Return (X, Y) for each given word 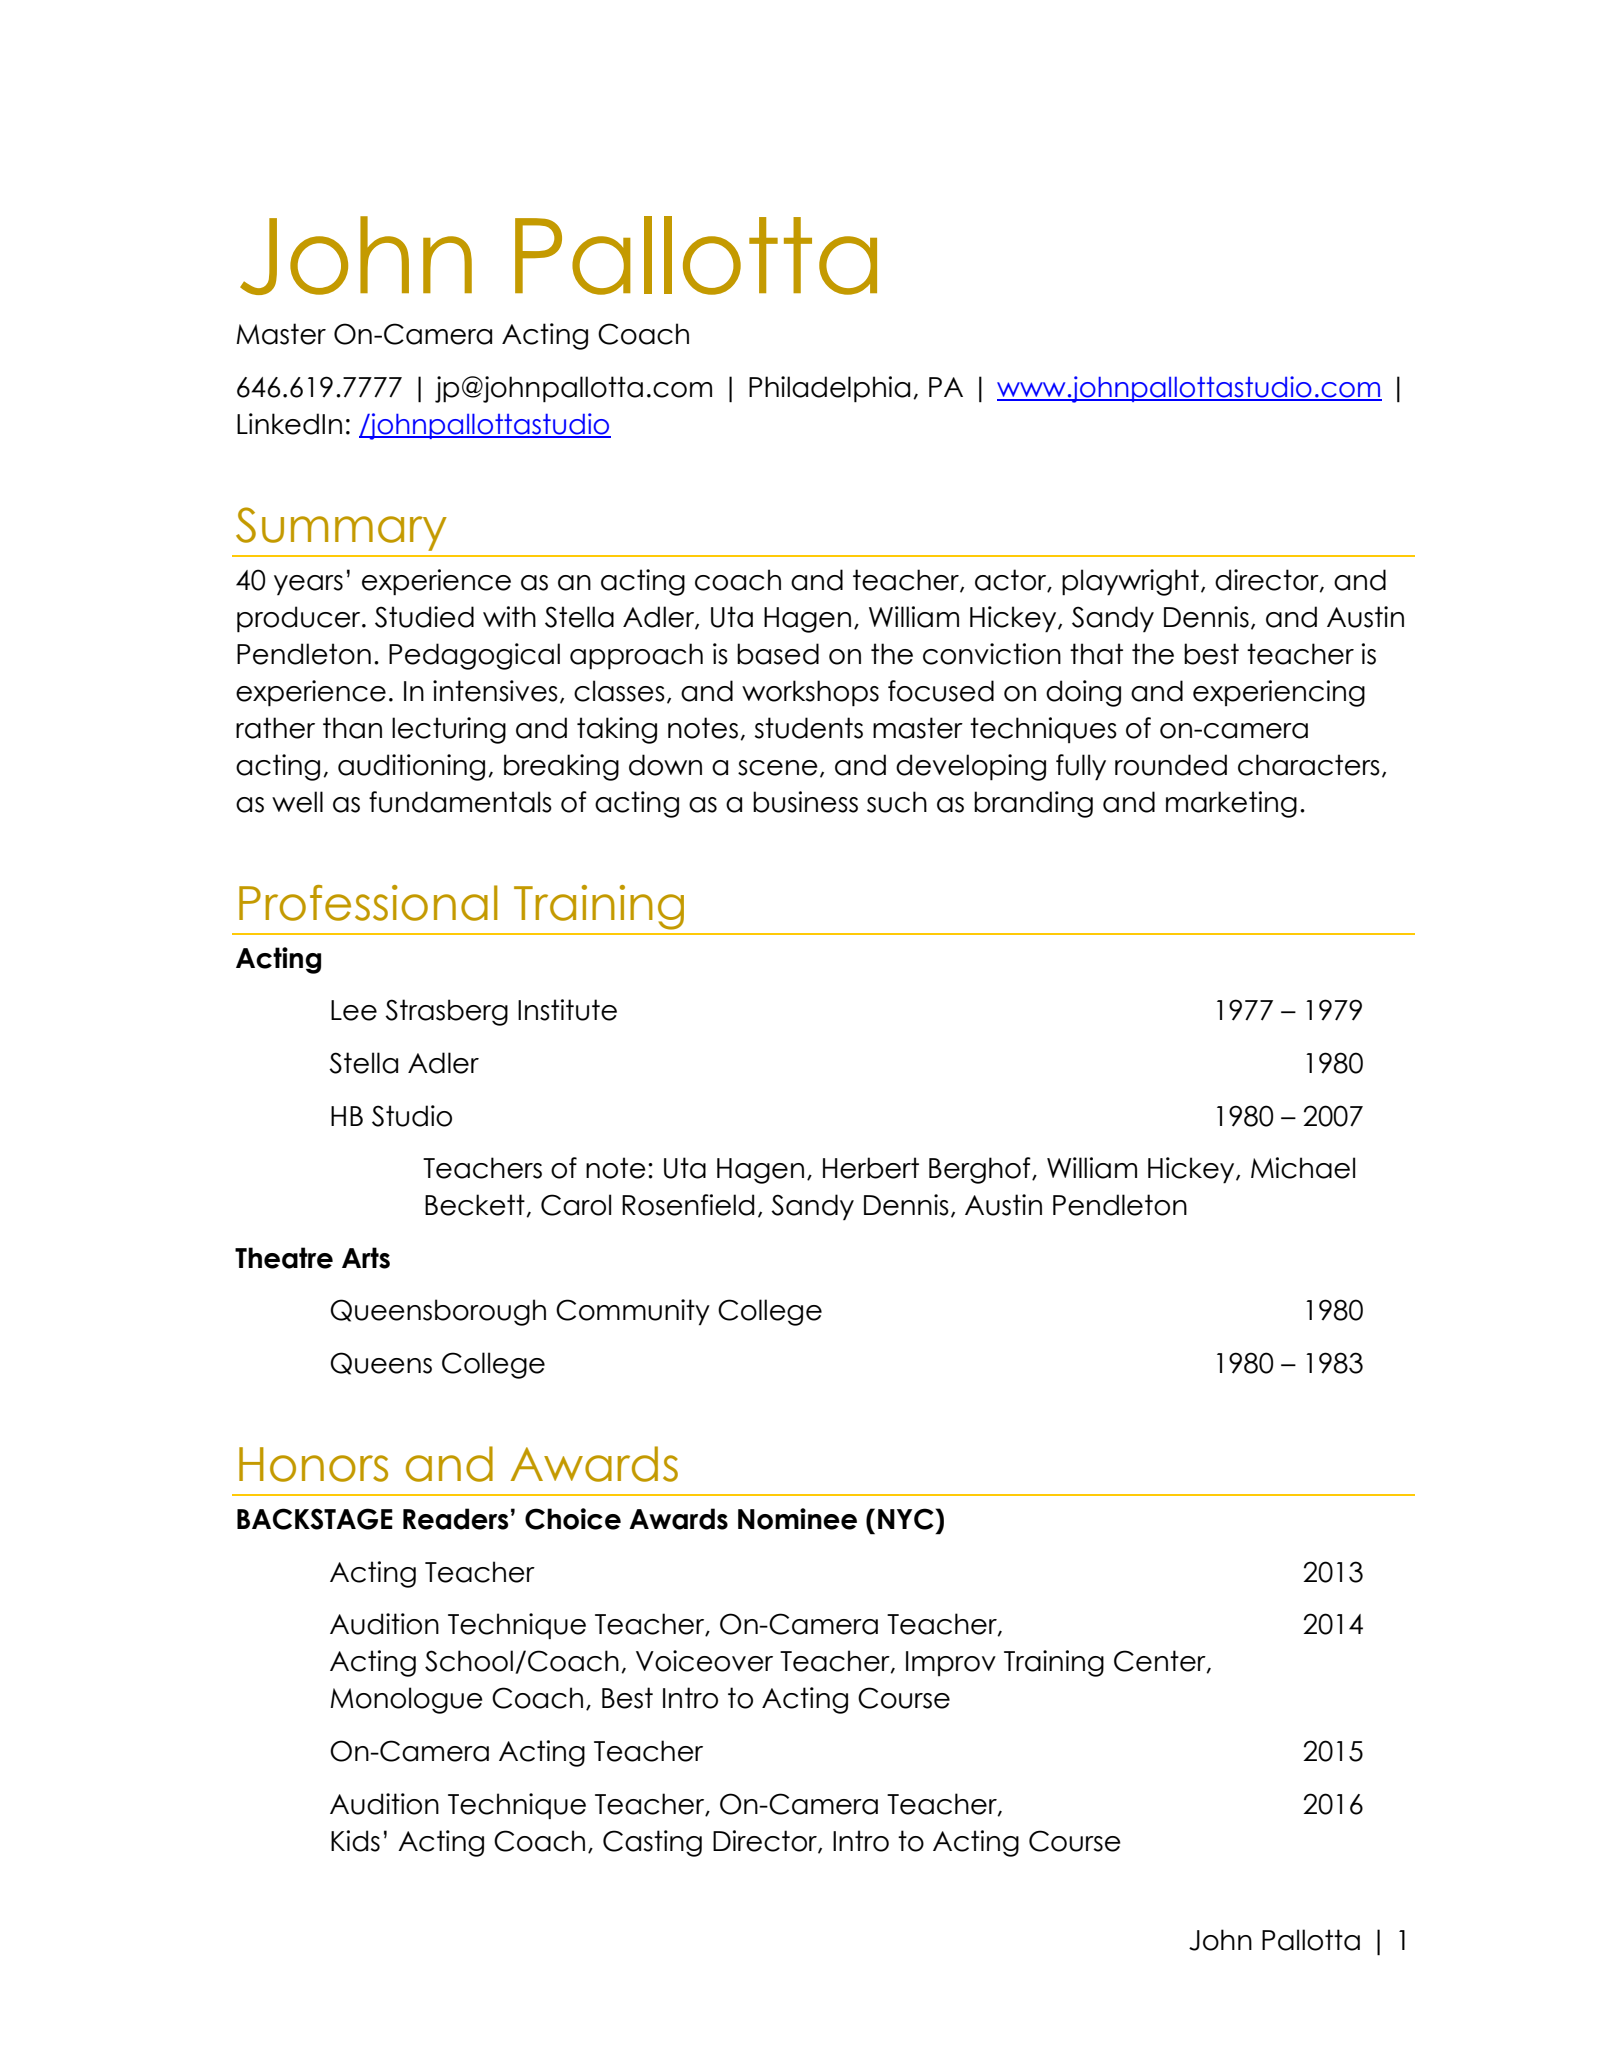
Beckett (476, 1205)
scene (778, 768)
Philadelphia (829, 389)
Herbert (871, 1168)
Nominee (797, 1519)
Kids (355, 1841)
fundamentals (460, 802)
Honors (313, 1464)
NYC (906, 1519)
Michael (1303, 1168)
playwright (1130, 582)
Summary (341, 529)
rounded (1171, 765)
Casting (652, 1843)
